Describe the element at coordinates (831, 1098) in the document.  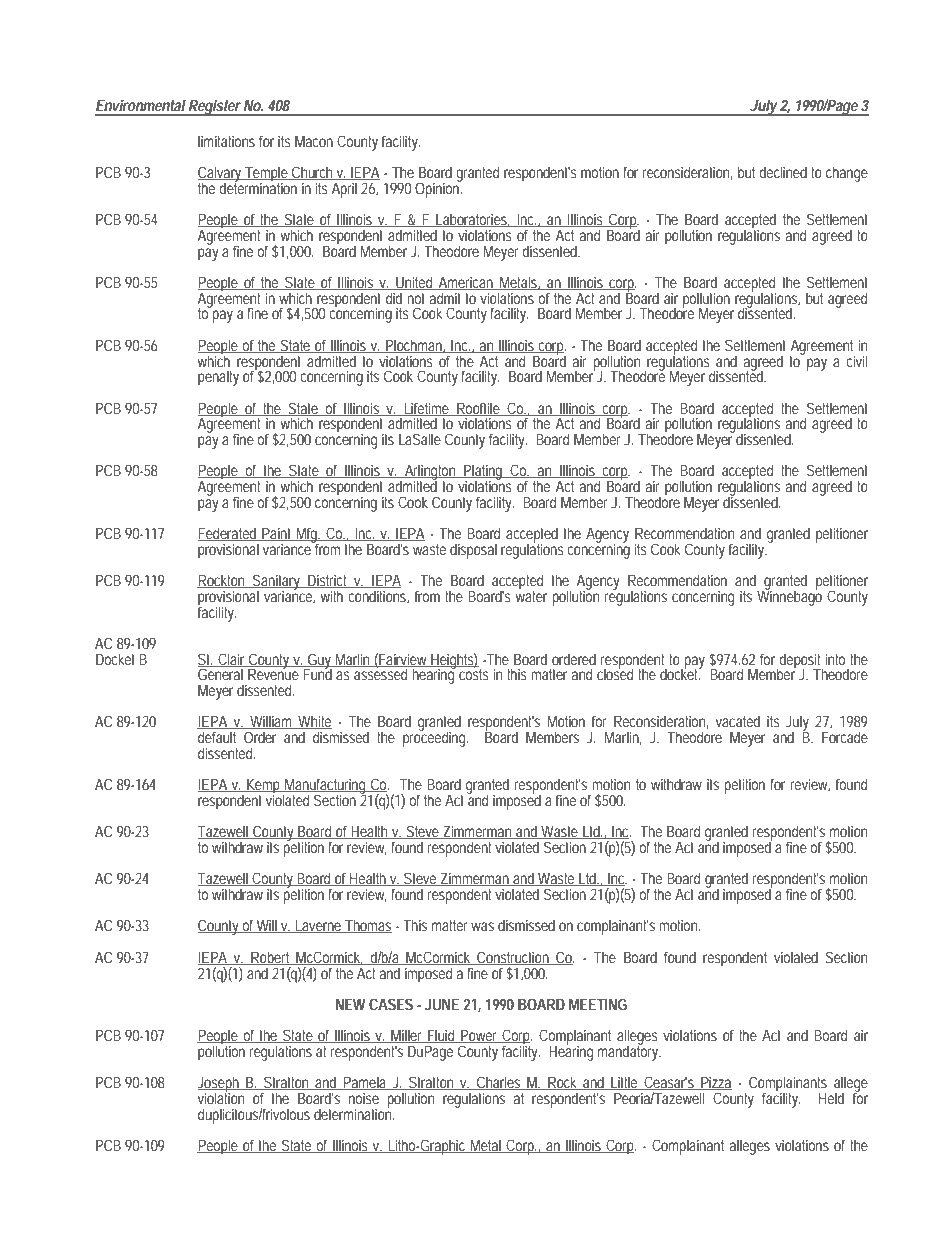
I see `Held` at that location.
